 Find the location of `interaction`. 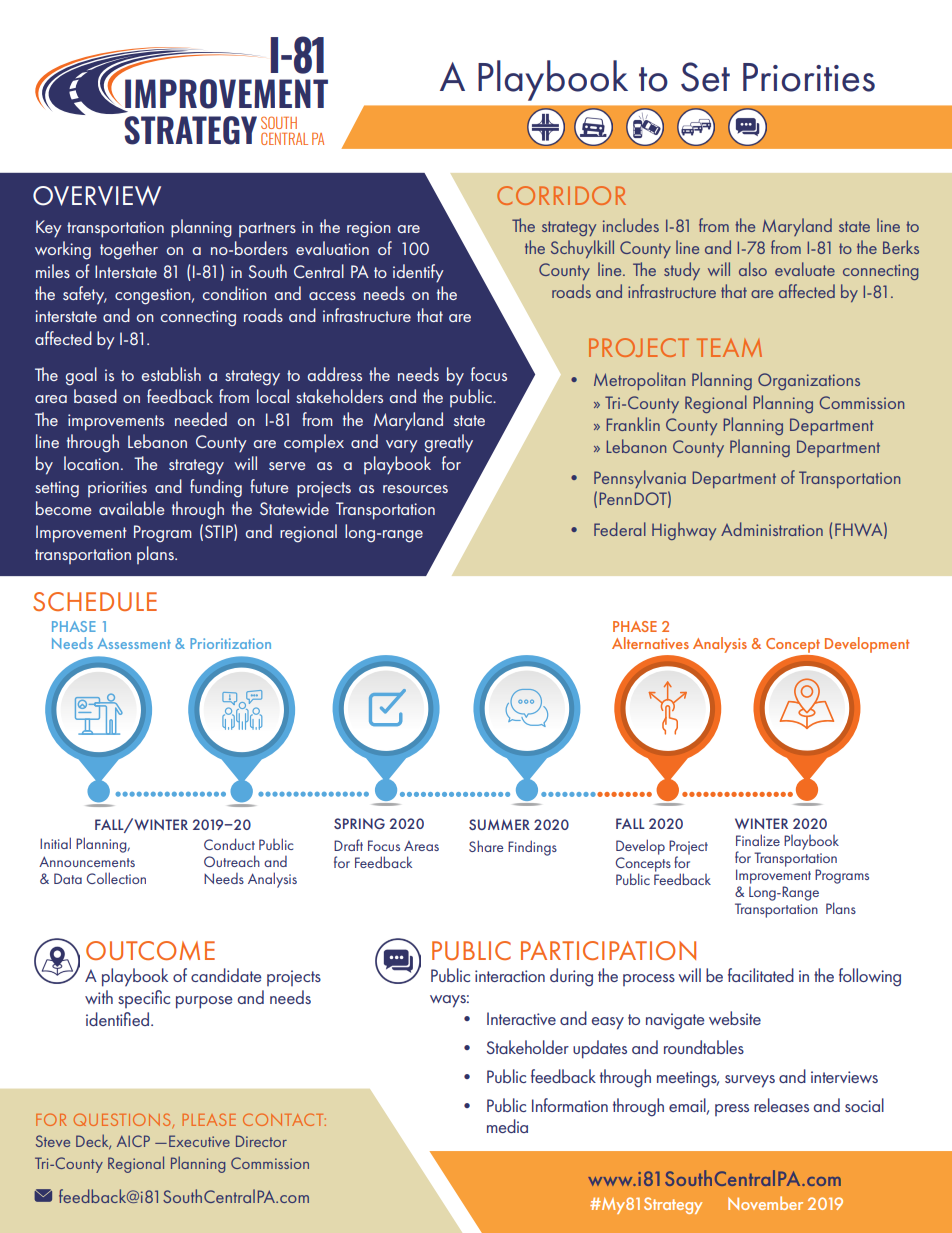

interaction is located at coordinates (510, 976).
